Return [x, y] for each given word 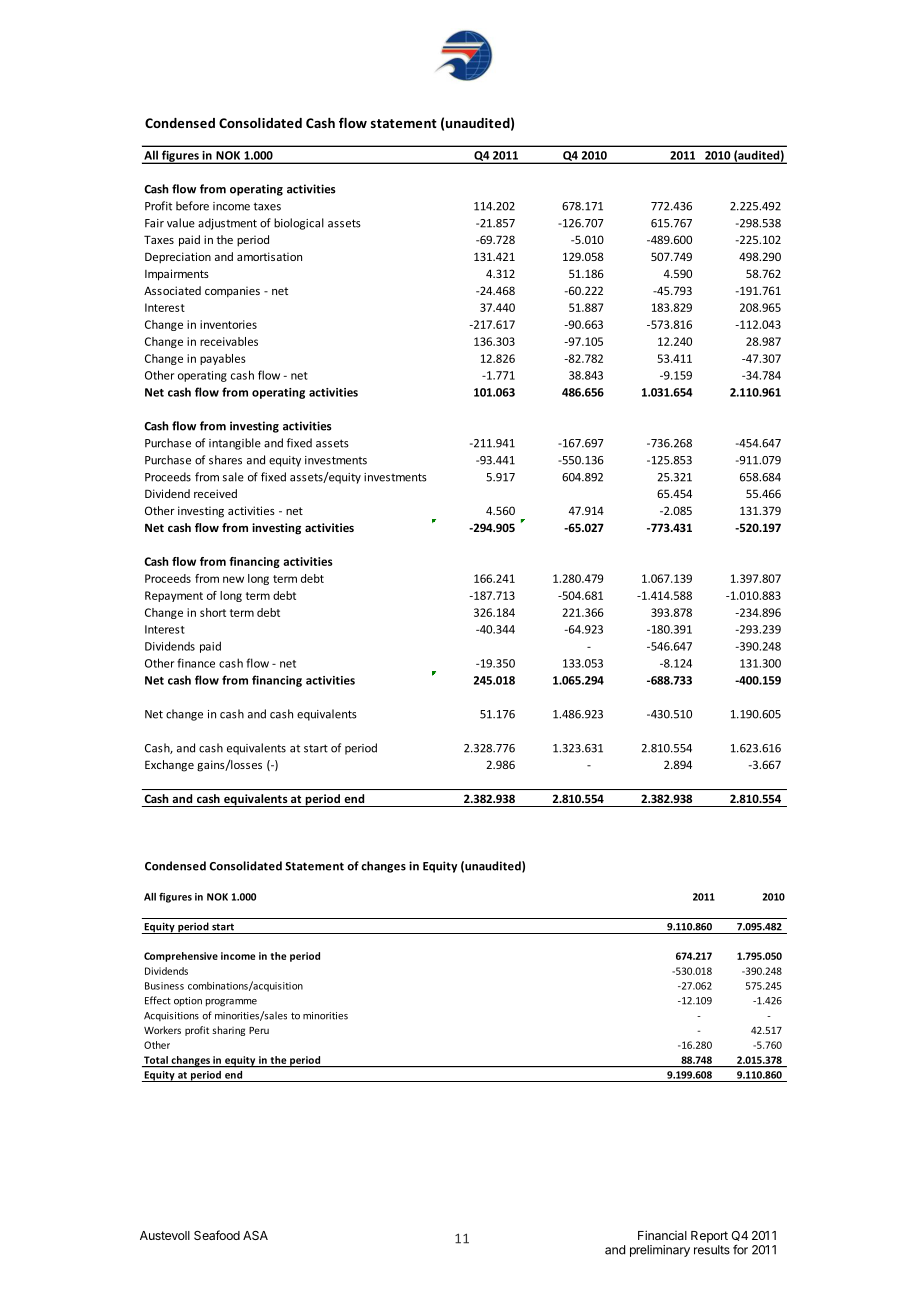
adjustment [227, 224]
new [233, 579]
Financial [662, 1235]
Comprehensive [181, 957]
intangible [235, 444]
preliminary [660, 1251]
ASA [255, 1235]
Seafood [217, 1235]
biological [299, 224]
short [213, 612]
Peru [259, 1030]
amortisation [269, 256]
